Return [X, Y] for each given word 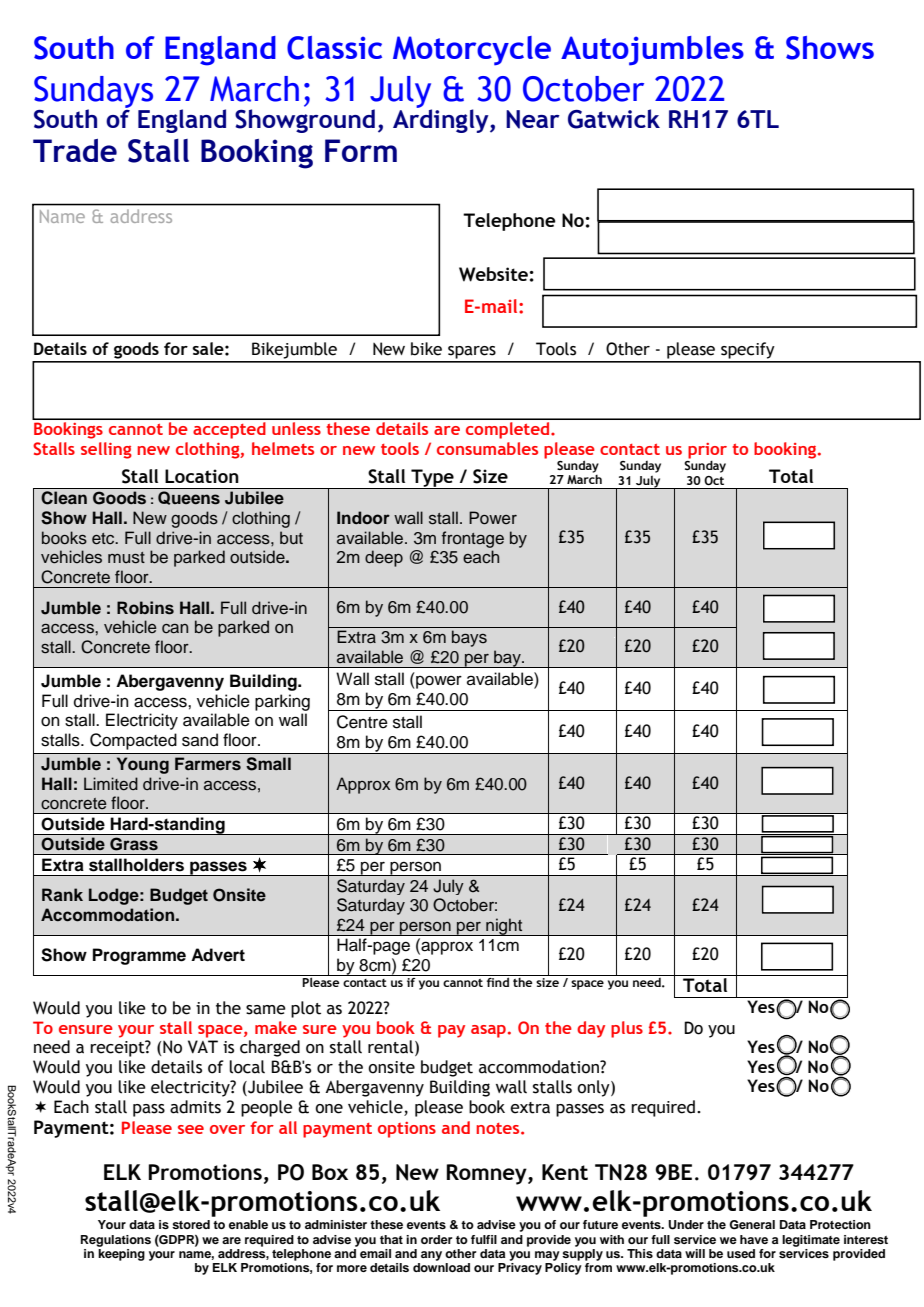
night [504, 927]
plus [627, 1029]
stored [191, 1224]
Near [533, 119]
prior [707, 452]
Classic [334, 48]
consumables [487, 448]
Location [202, 476]
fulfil [484, 1239]
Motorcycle [472, 51]
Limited [111, 784]
